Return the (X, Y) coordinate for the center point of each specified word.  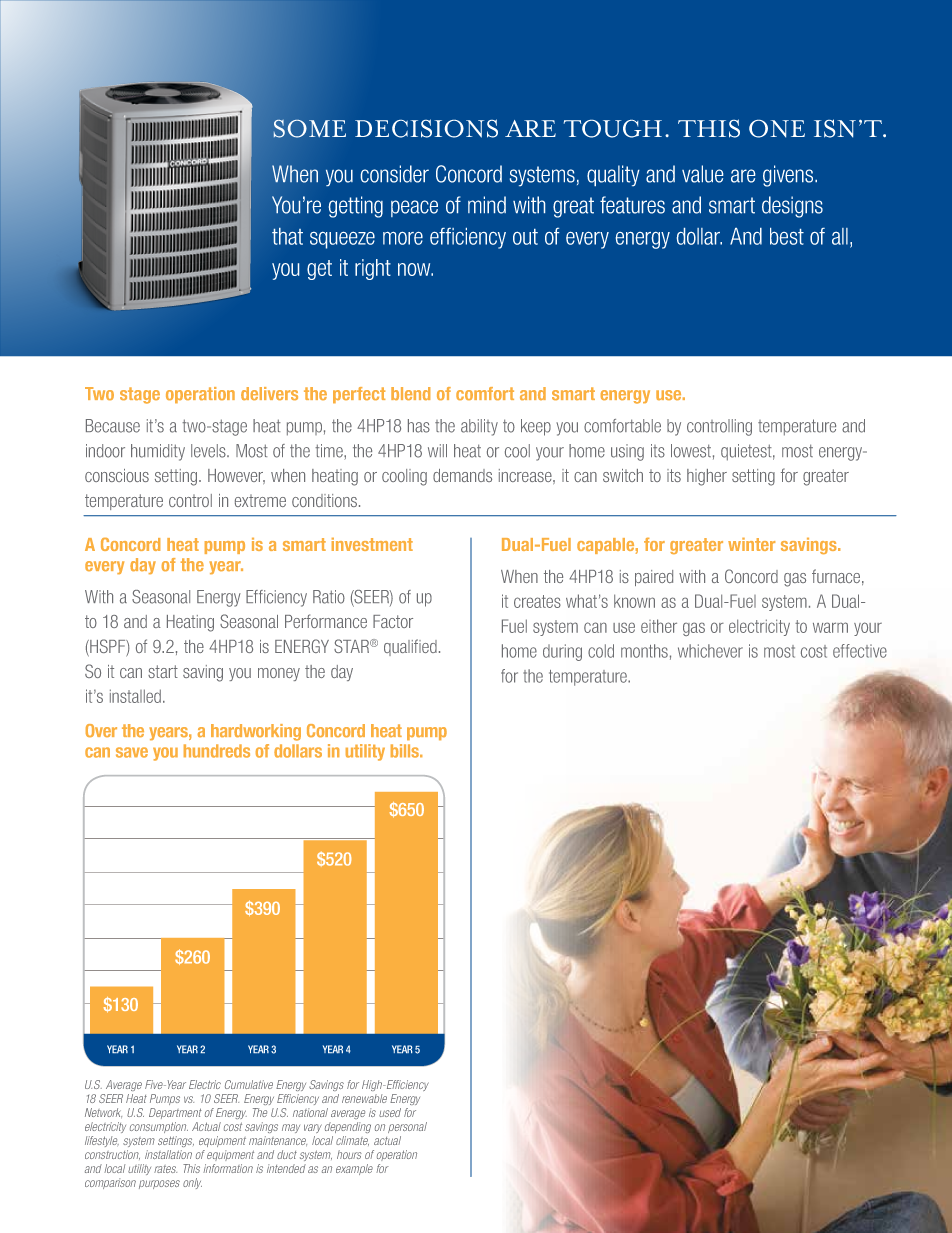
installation (168, 1154)
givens (789, 176)
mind (487, 205)
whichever (710, 651)
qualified (410, 647)
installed (135, 696)
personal (407, 1127)
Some (309, 128)
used (390, 1112)
